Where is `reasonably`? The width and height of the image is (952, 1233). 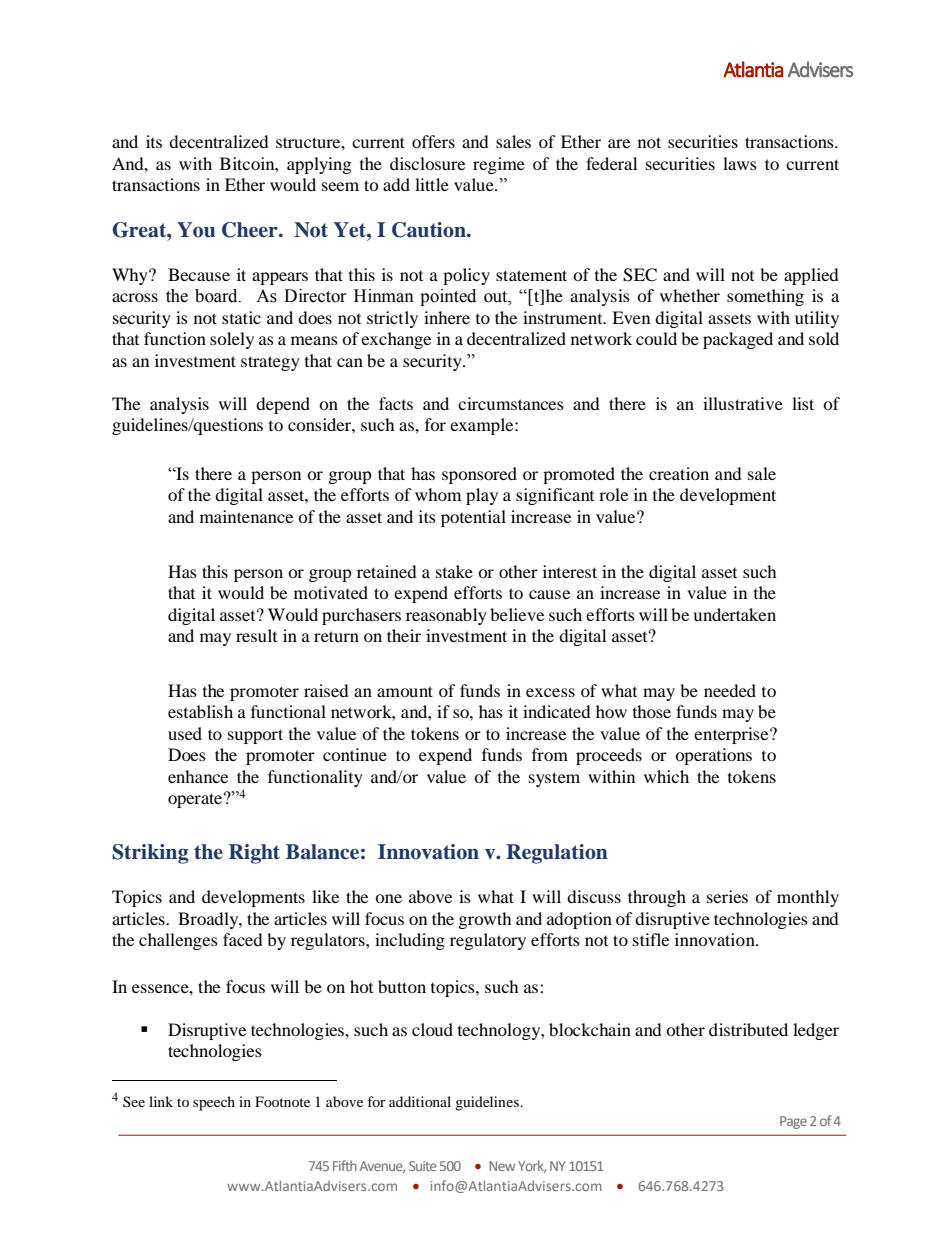 reasonably is located at coordinates (446, 616).
